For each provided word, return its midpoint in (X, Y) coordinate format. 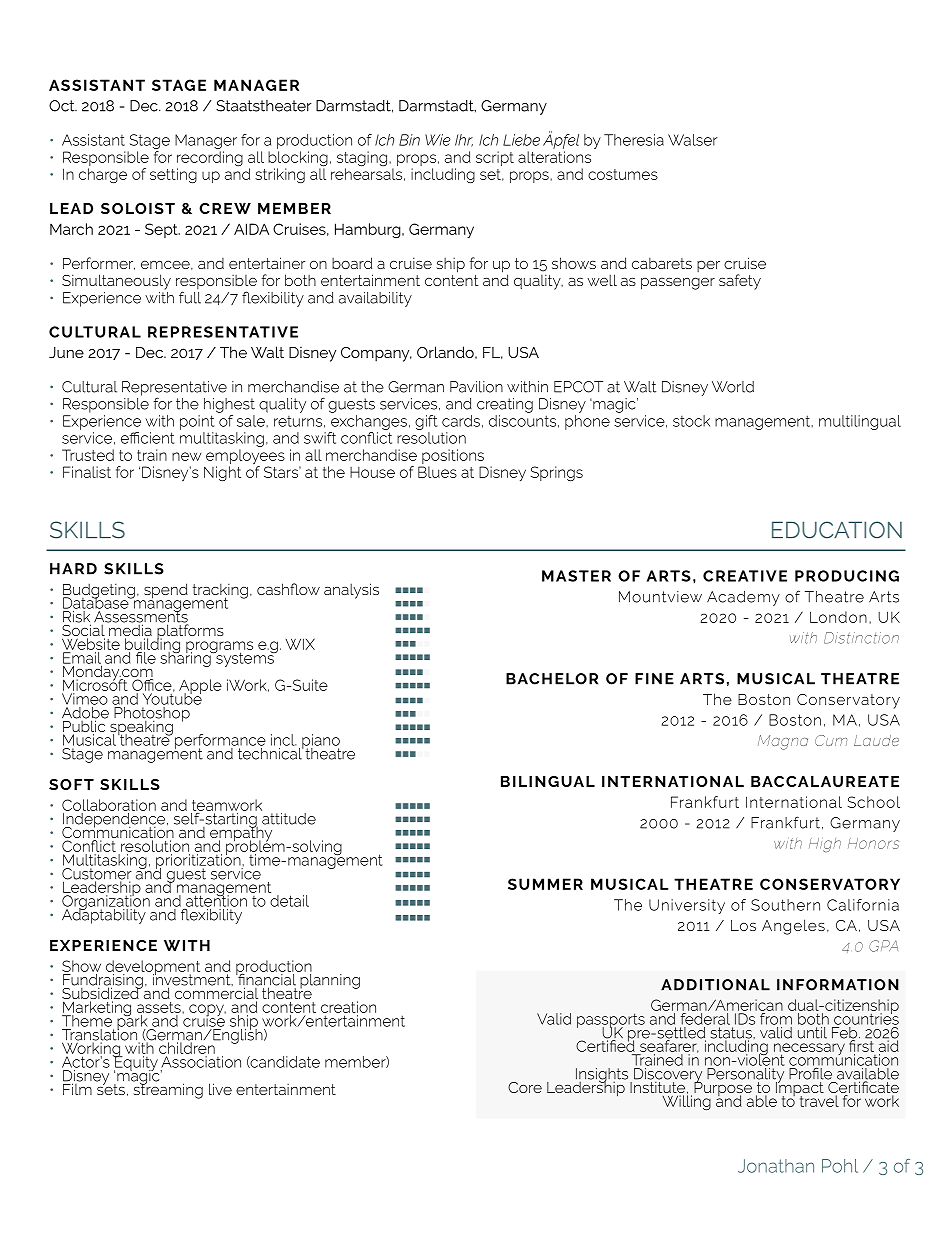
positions (453, 456)
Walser (692, 140)
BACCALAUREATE (825, 781)
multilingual (860, 422)
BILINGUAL (548, 781)
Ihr (464, 140)
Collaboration (109, 805)
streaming (168, 1090)
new (186, 456)
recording (210, 160)
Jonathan (776, 1166)
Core (525, 1087)
